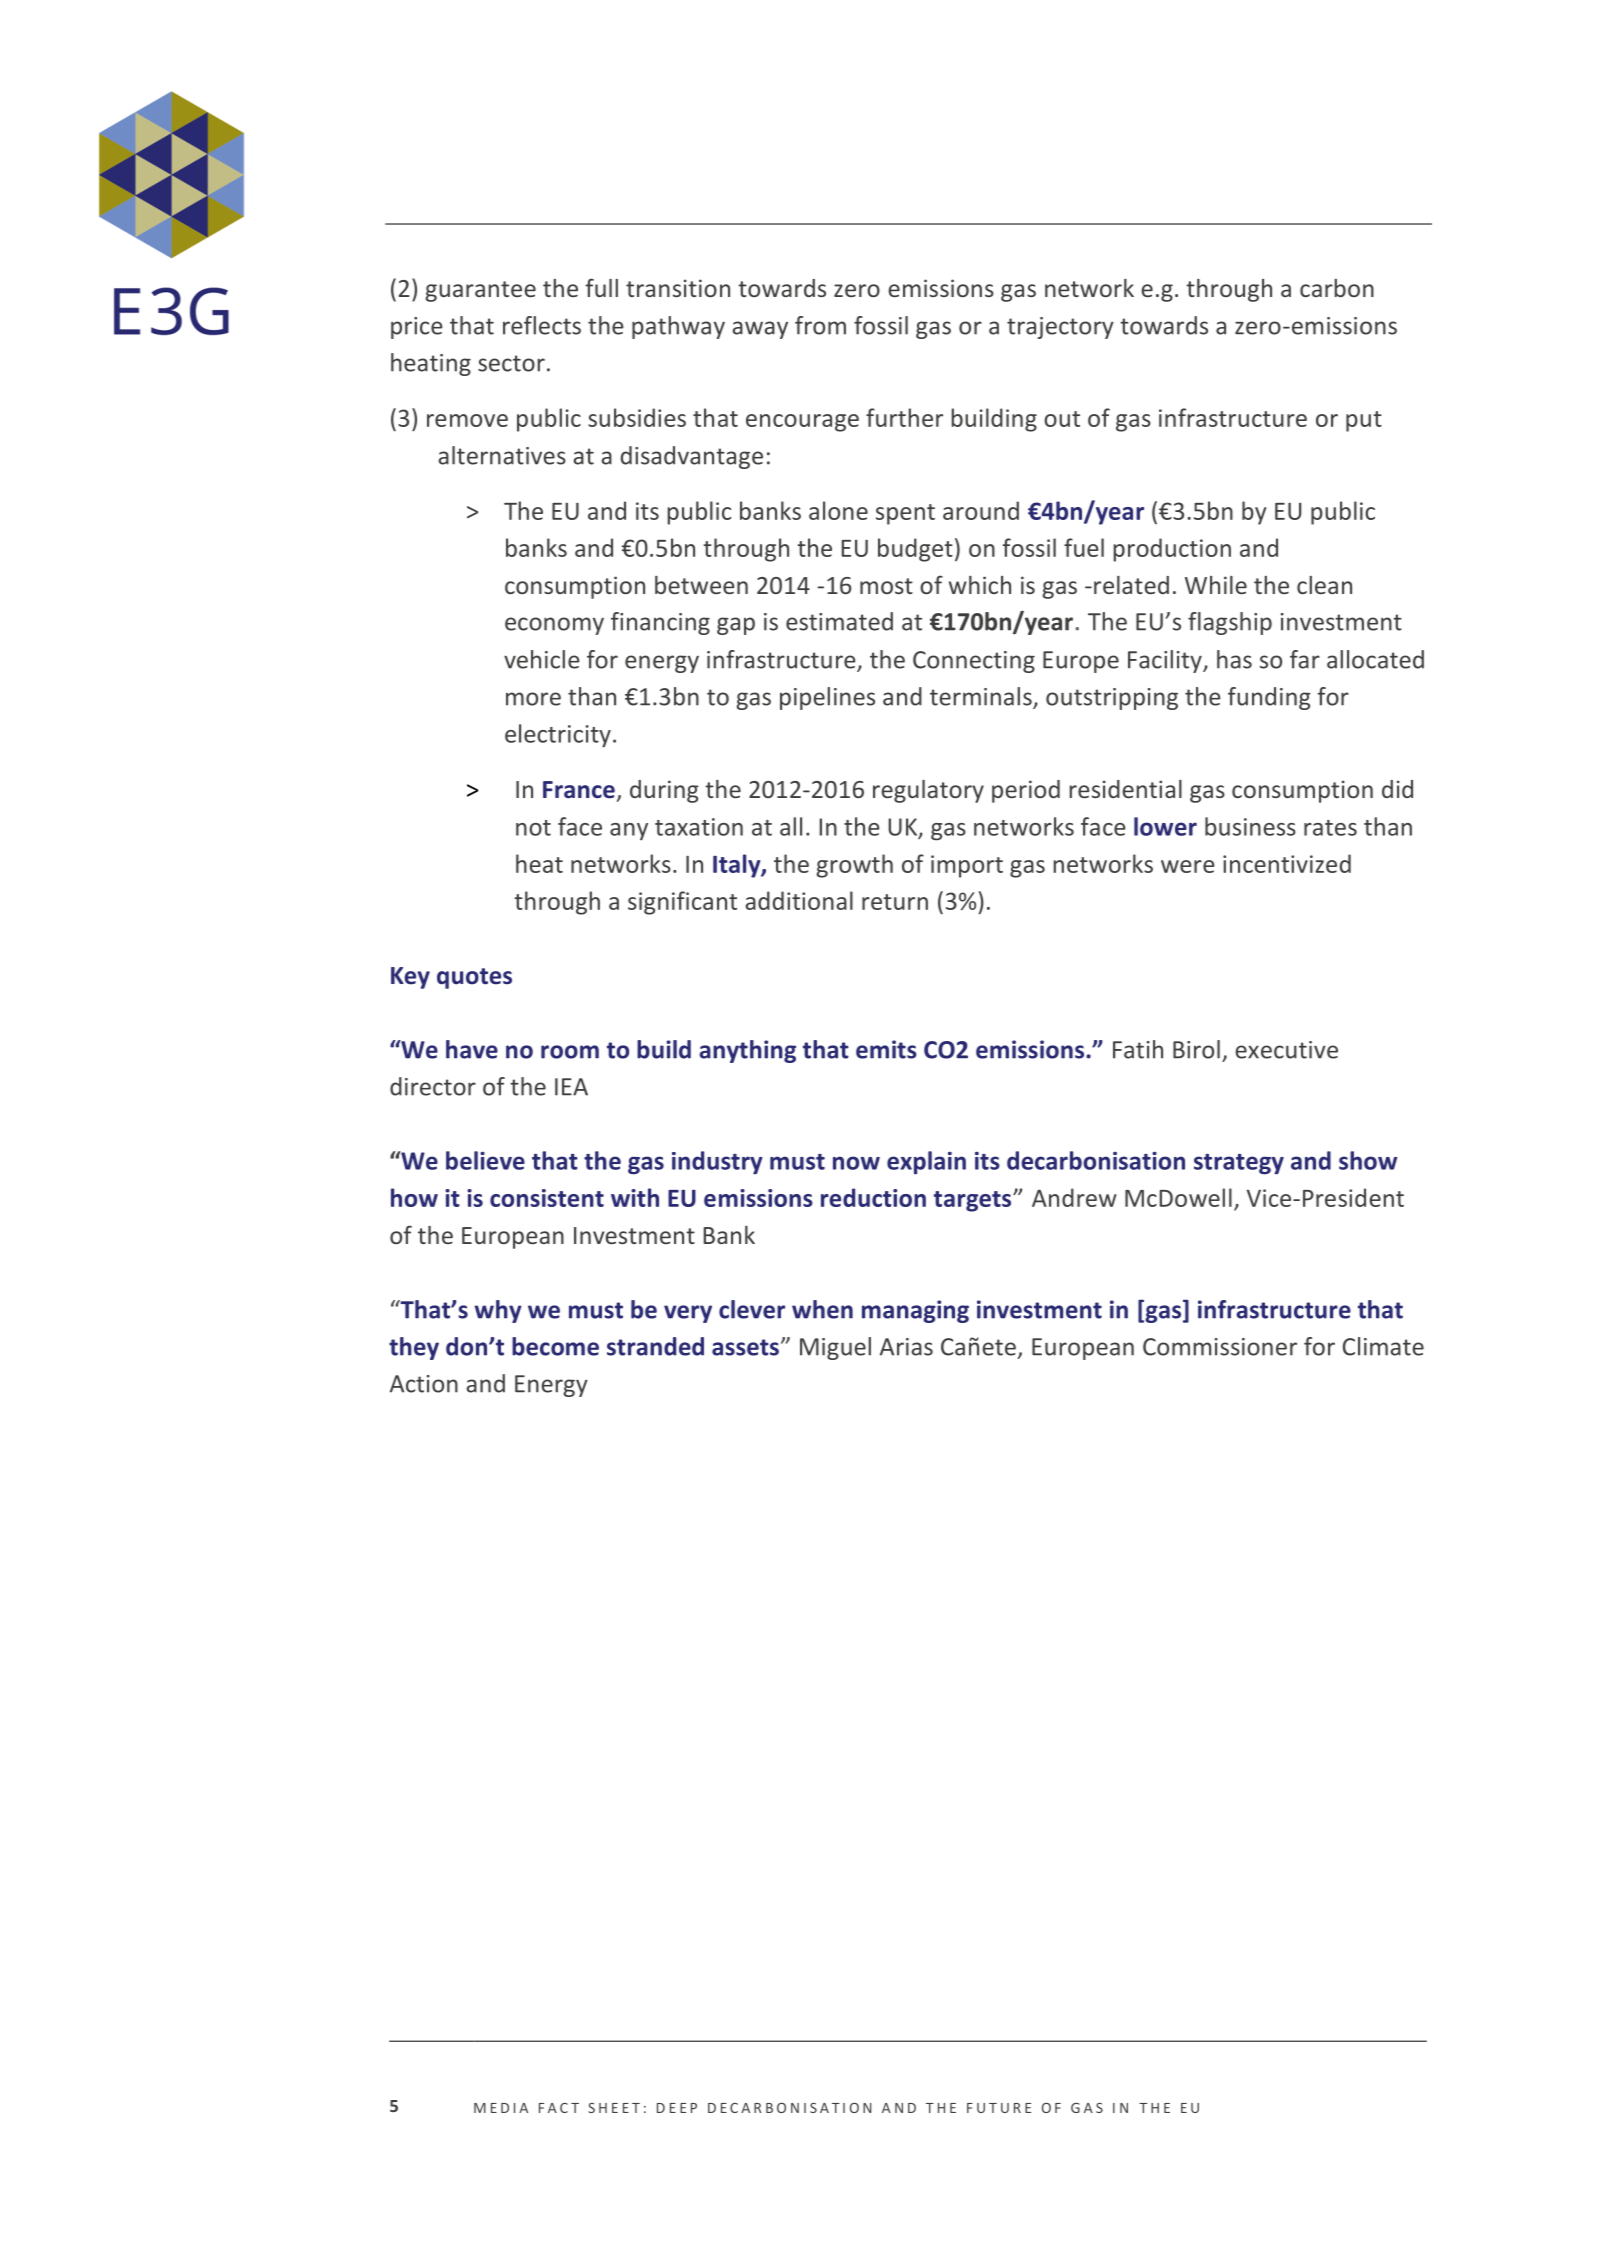 The width and height of the screenshot is (1601, 2265). What do you see at coordinates (555, 1346) in the screenshot?
I see `become` at bounding box center [555, 1346].
